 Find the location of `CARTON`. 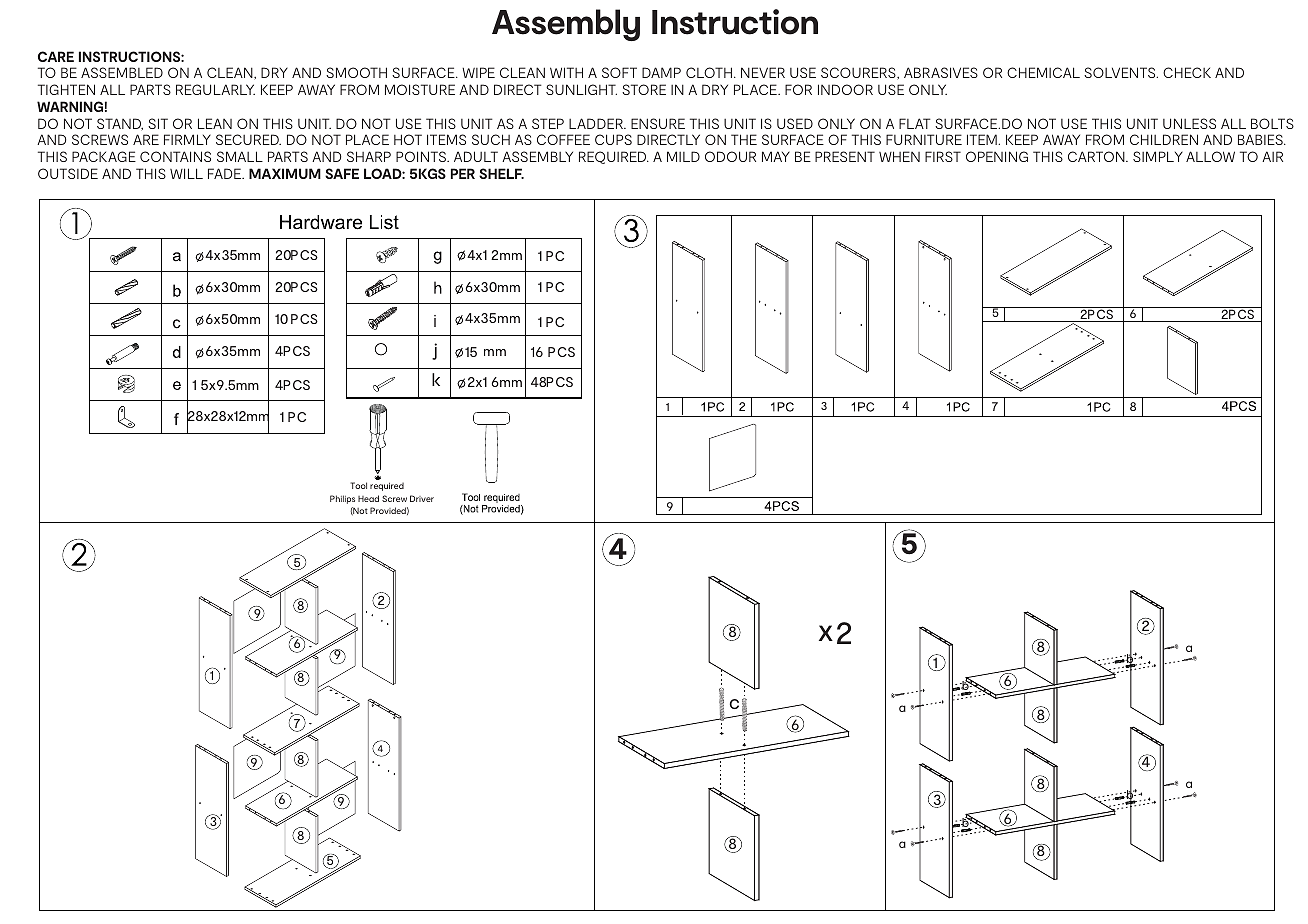

CARTON is located at coordinates (1097, 156).
